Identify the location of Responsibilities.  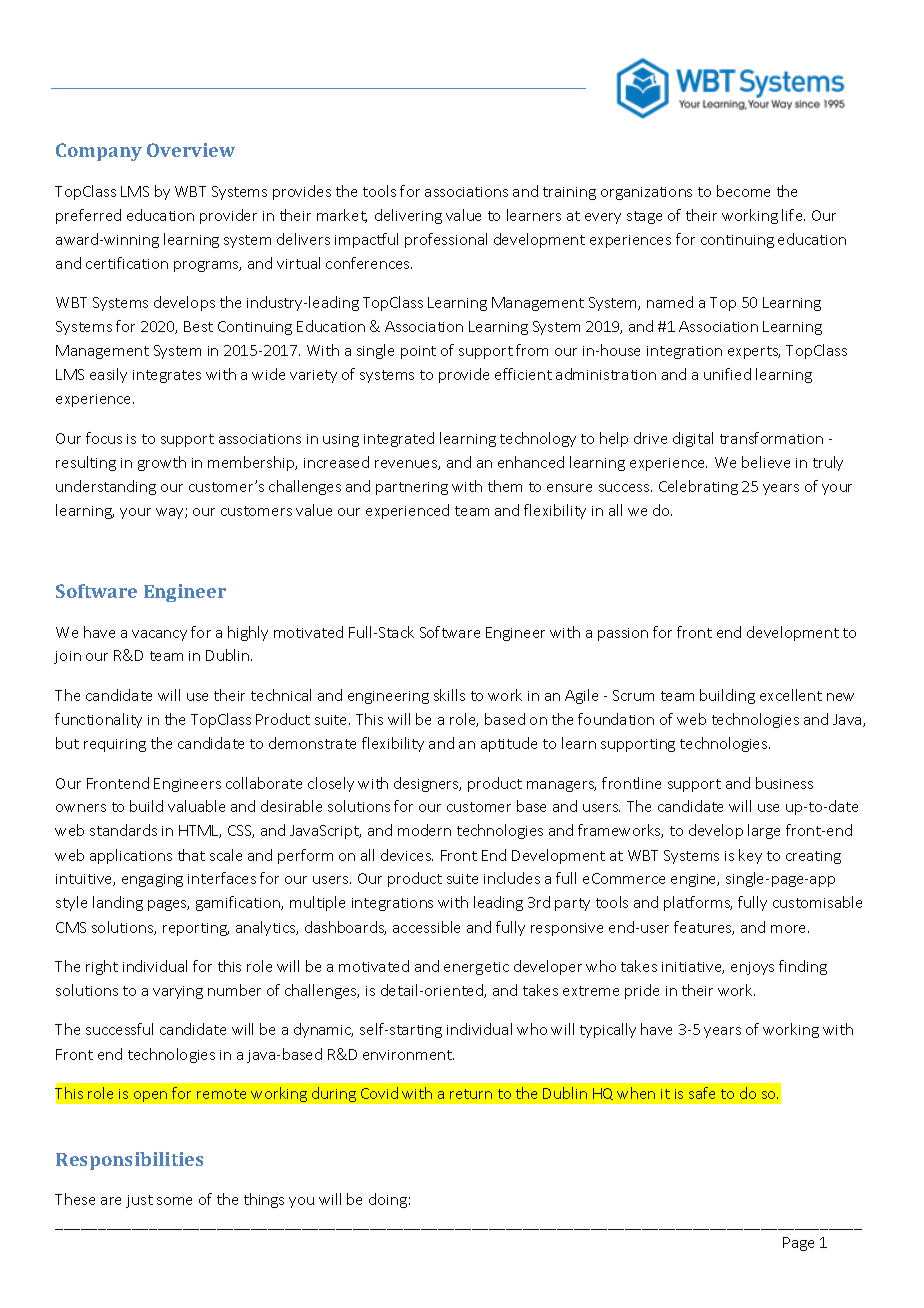
(129, 1161).
